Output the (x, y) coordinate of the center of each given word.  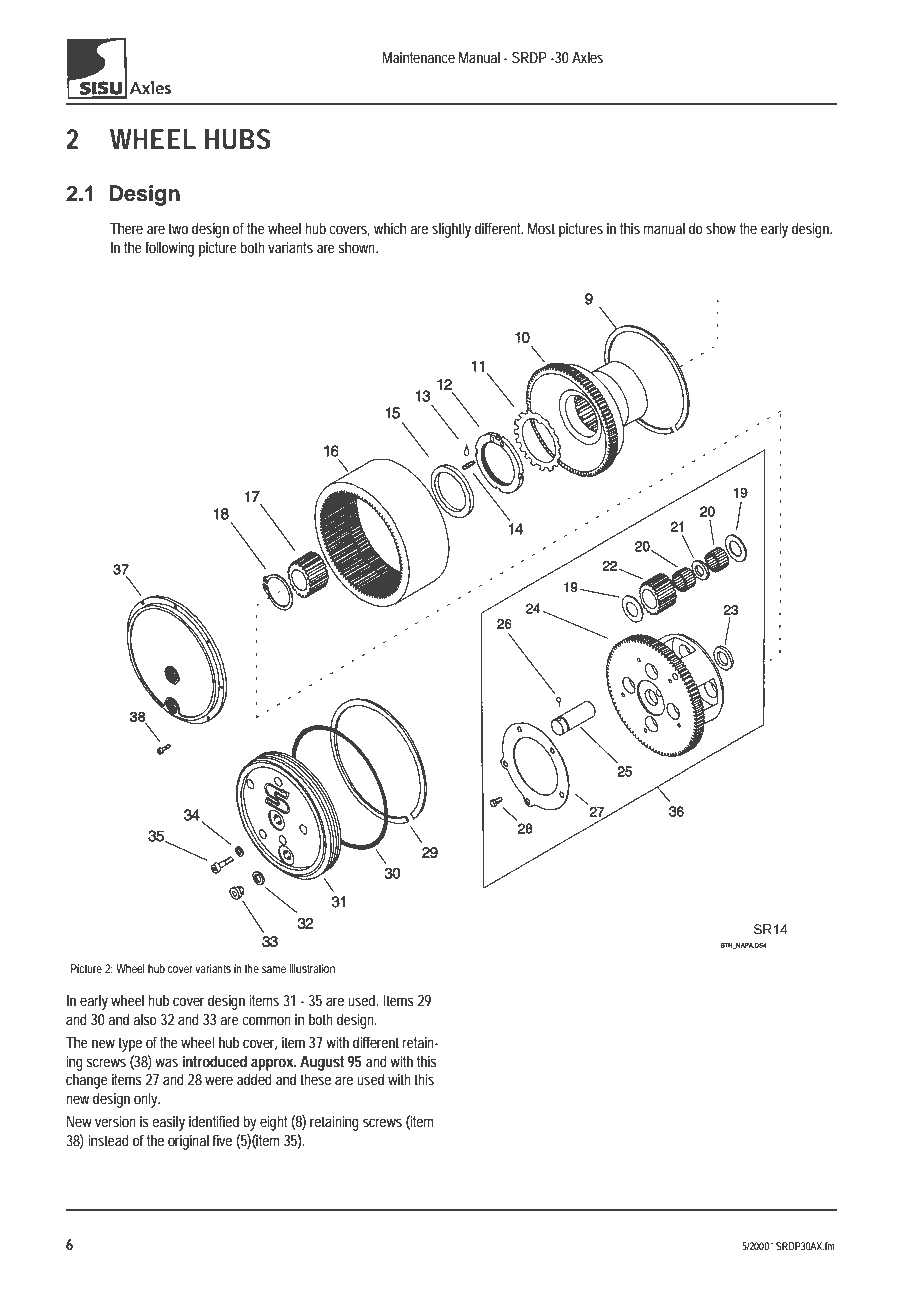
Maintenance (418, 57)
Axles (587, 57)
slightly (451, 230)
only (147, 1100)
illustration (312, 968)
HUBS (238, 139)
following (169, 249)
